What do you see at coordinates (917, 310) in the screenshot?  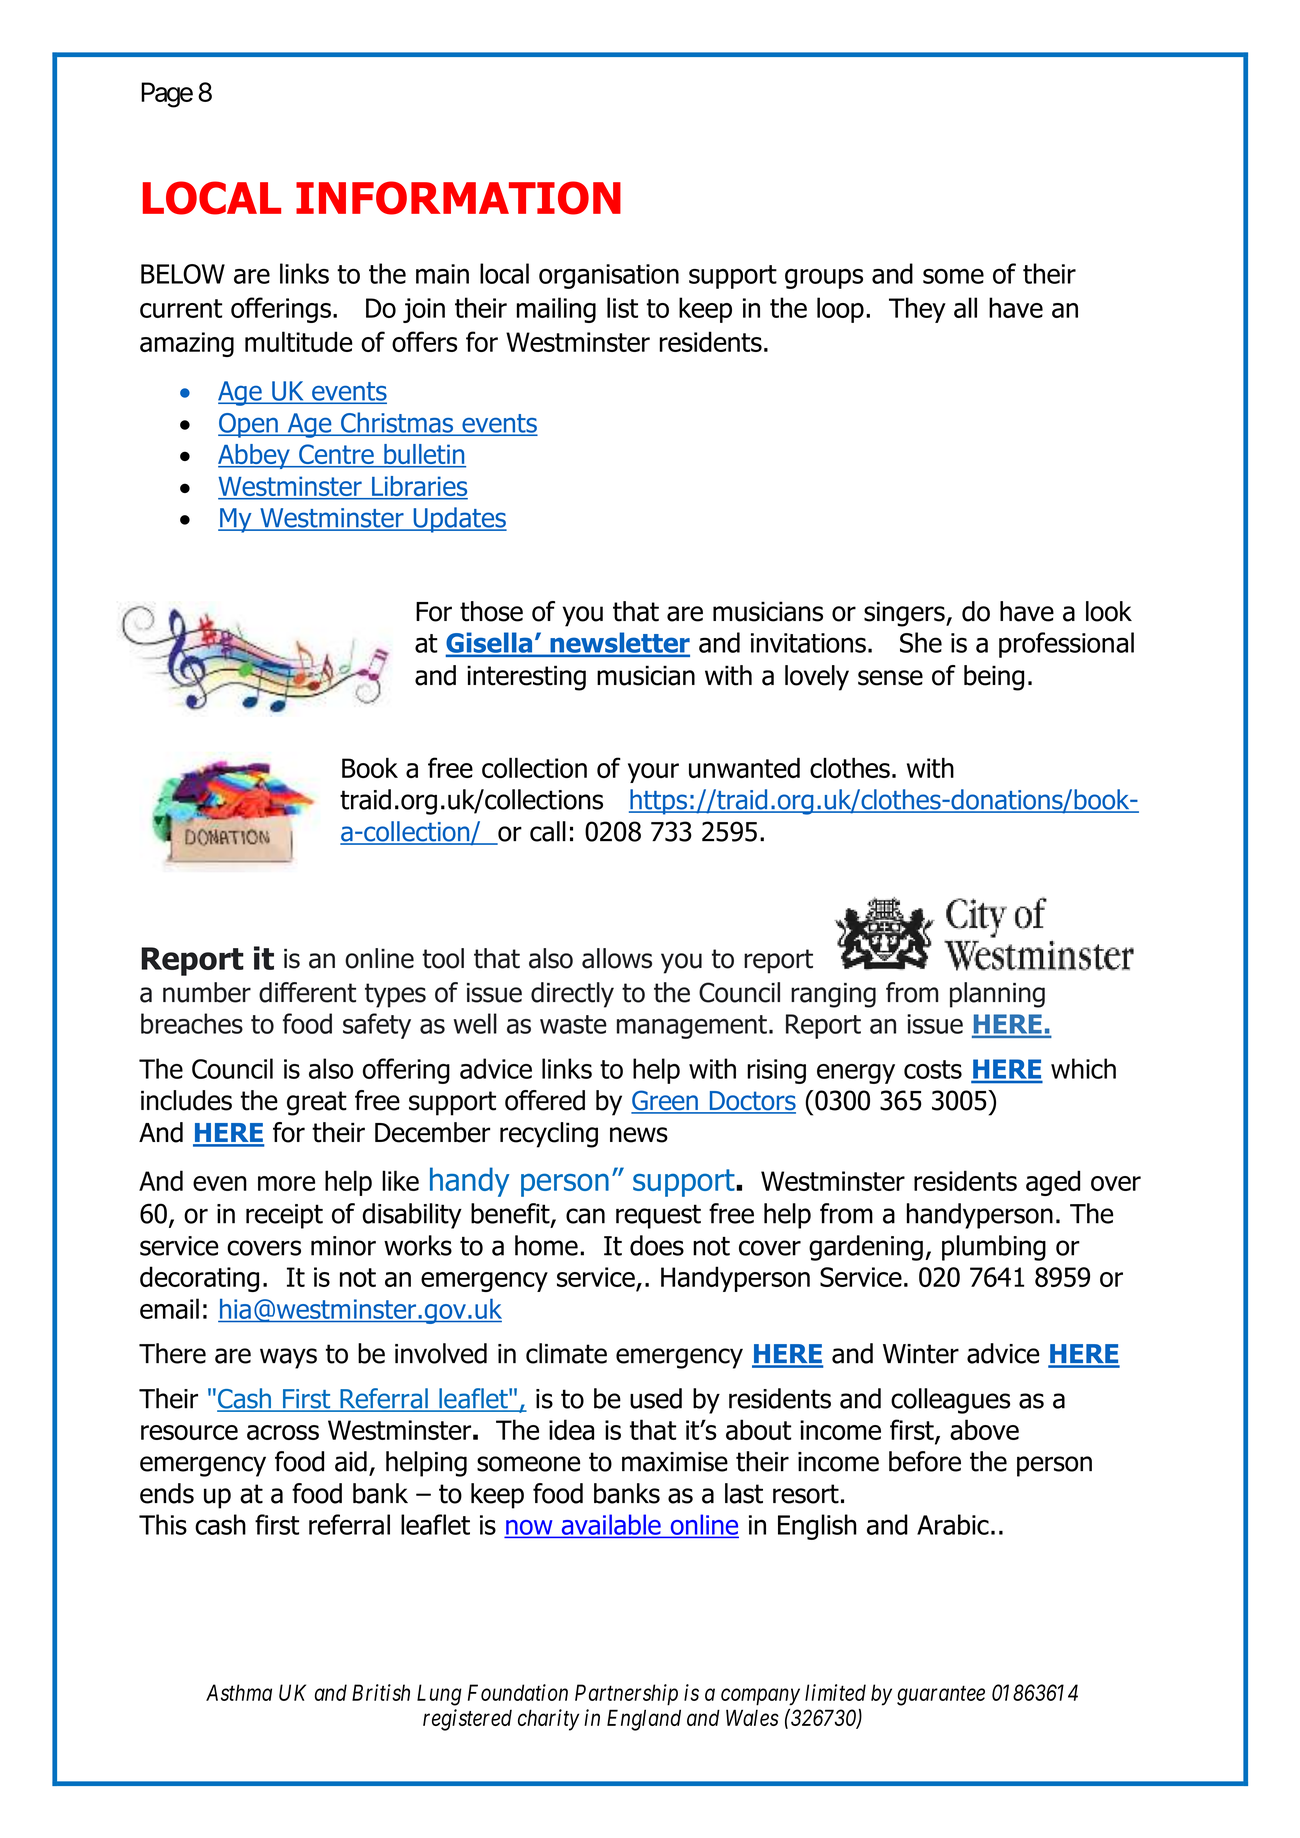 I see `They` at bounding box center [917, 310].
